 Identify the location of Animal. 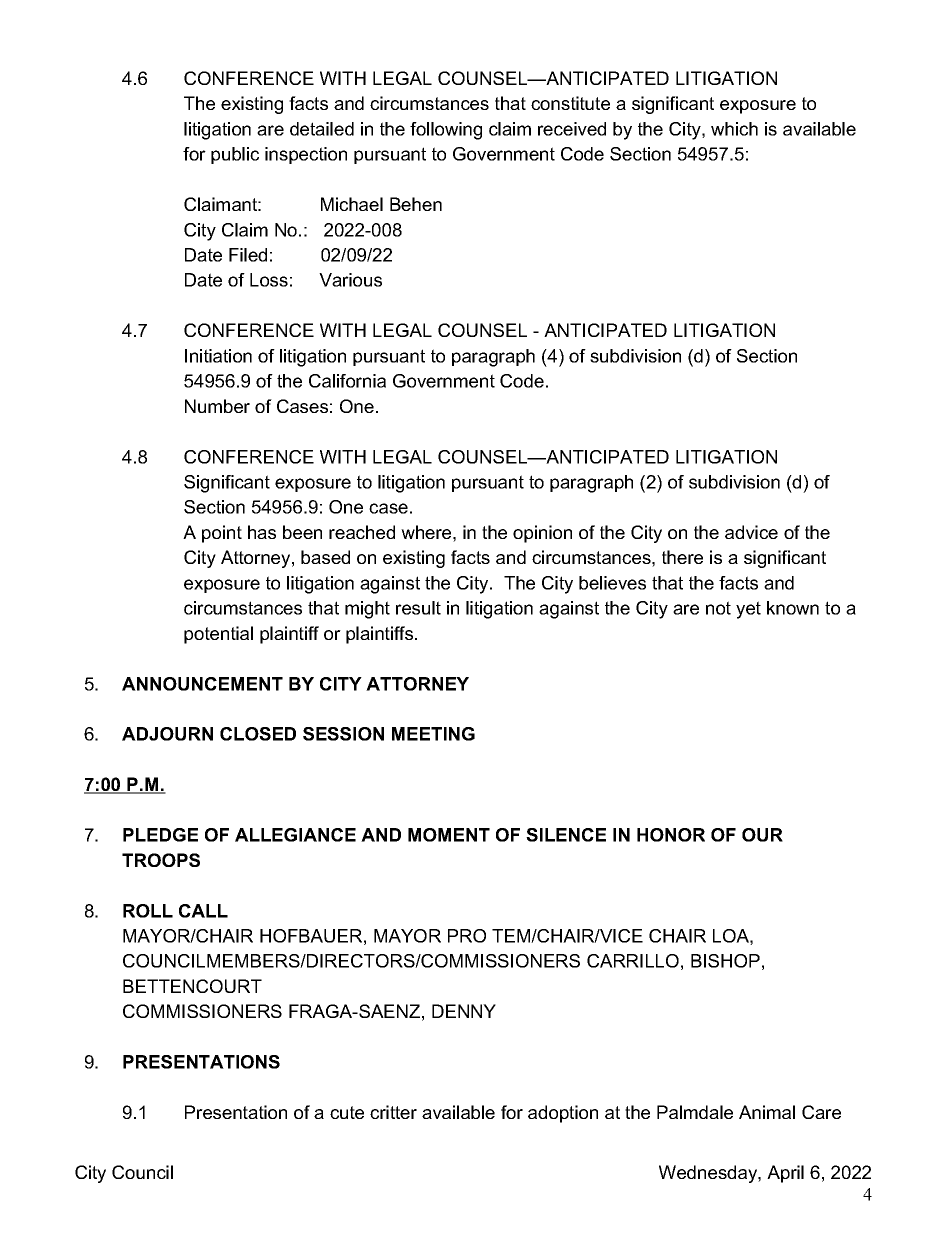
(767, 1112).
